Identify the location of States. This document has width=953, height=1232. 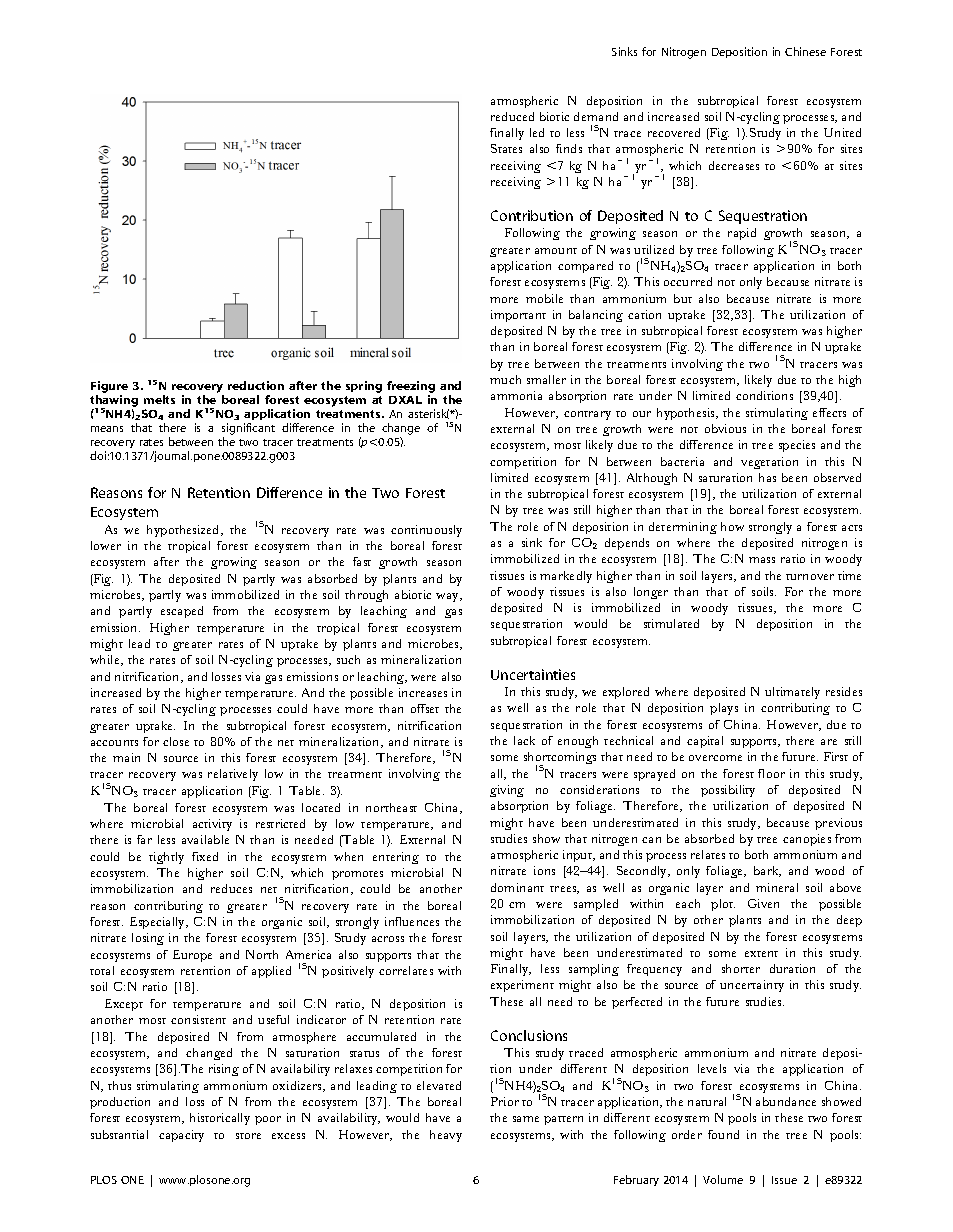
(506, 148).
